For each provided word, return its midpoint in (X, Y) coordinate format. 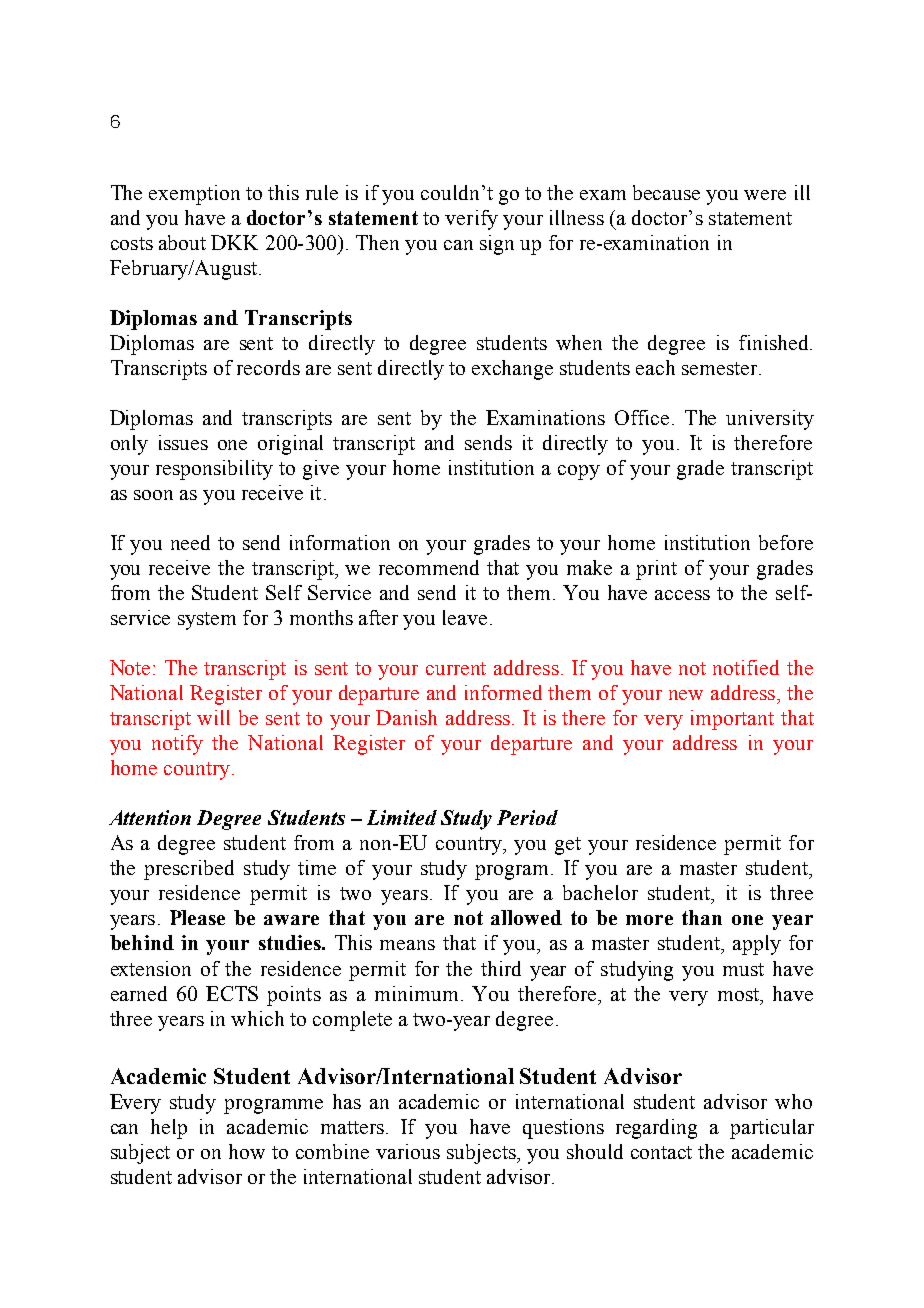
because (666, 192)
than (702, 917)
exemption (194, 195)
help (169, 1129)
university (770, 420)
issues (183, 442)
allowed (526, 917)
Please (197, 917)
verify (471, 220)
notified (746, 667)
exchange (512, 370)
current (456, 668)
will (213, 717)
